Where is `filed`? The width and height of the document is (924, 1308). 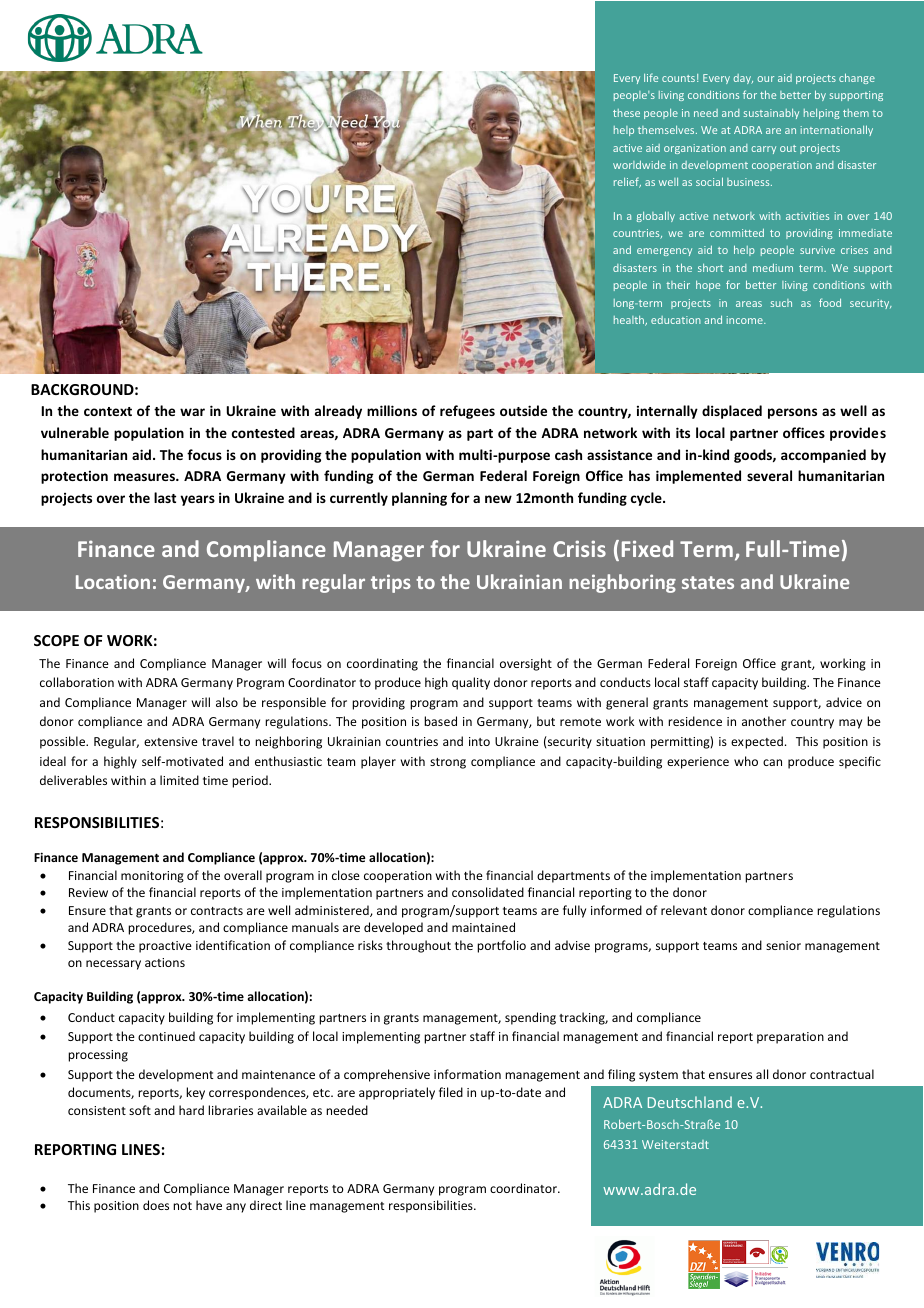 filed is located at coordinates (451, 1092).
